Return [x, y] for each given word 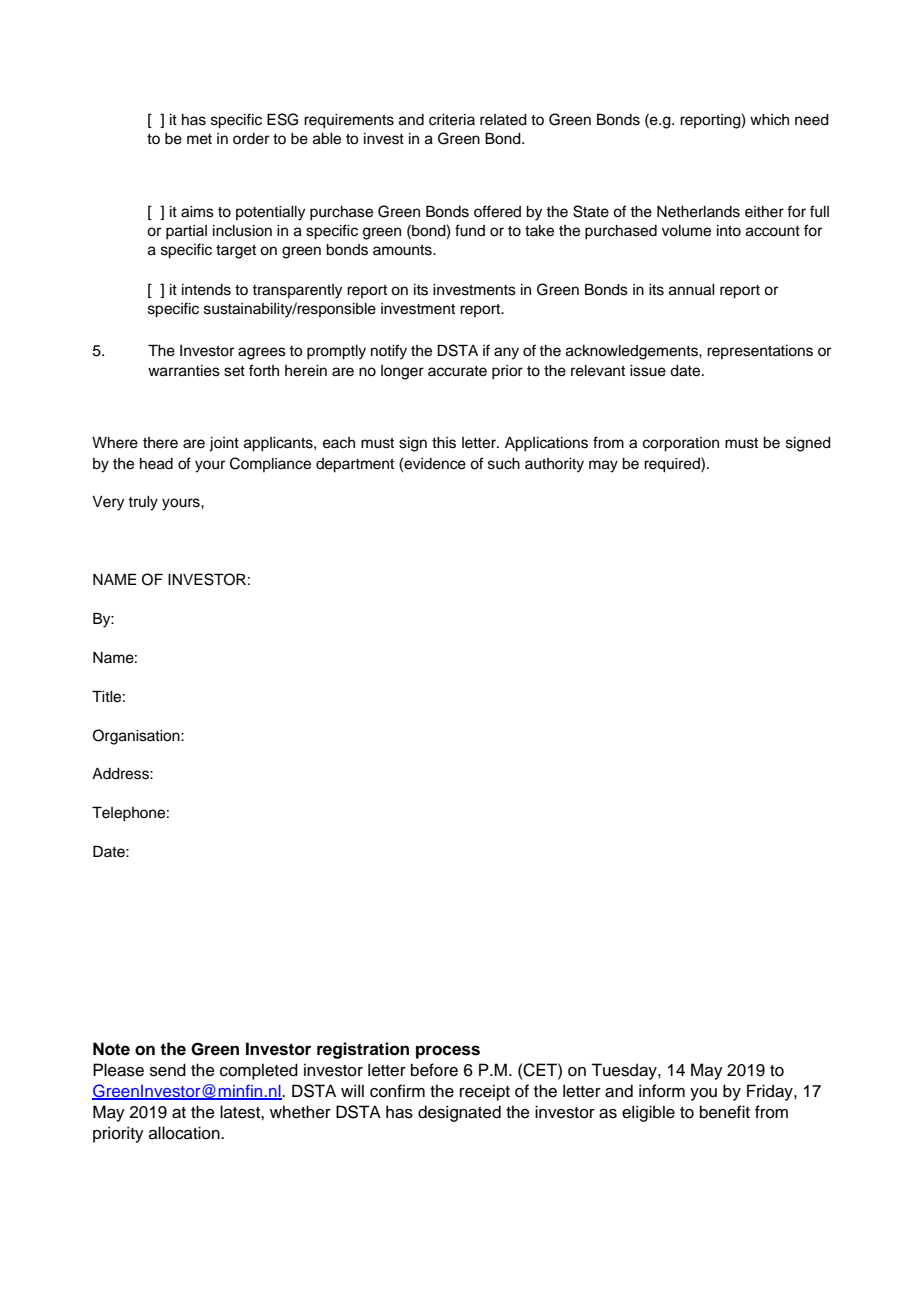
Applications [546, 444]
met [199, 139]
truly [143, 503]
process [448, 1052]
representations [760, 352]
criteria [452, 120]
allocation [185, 1133]
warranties [184, 371]
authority [554, 465]
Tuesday [625, 1071]
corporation [681, 444]
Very [108, 503]
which [769, 120]
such [504, 464]
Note [111, 1049]
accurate [457, 371]
